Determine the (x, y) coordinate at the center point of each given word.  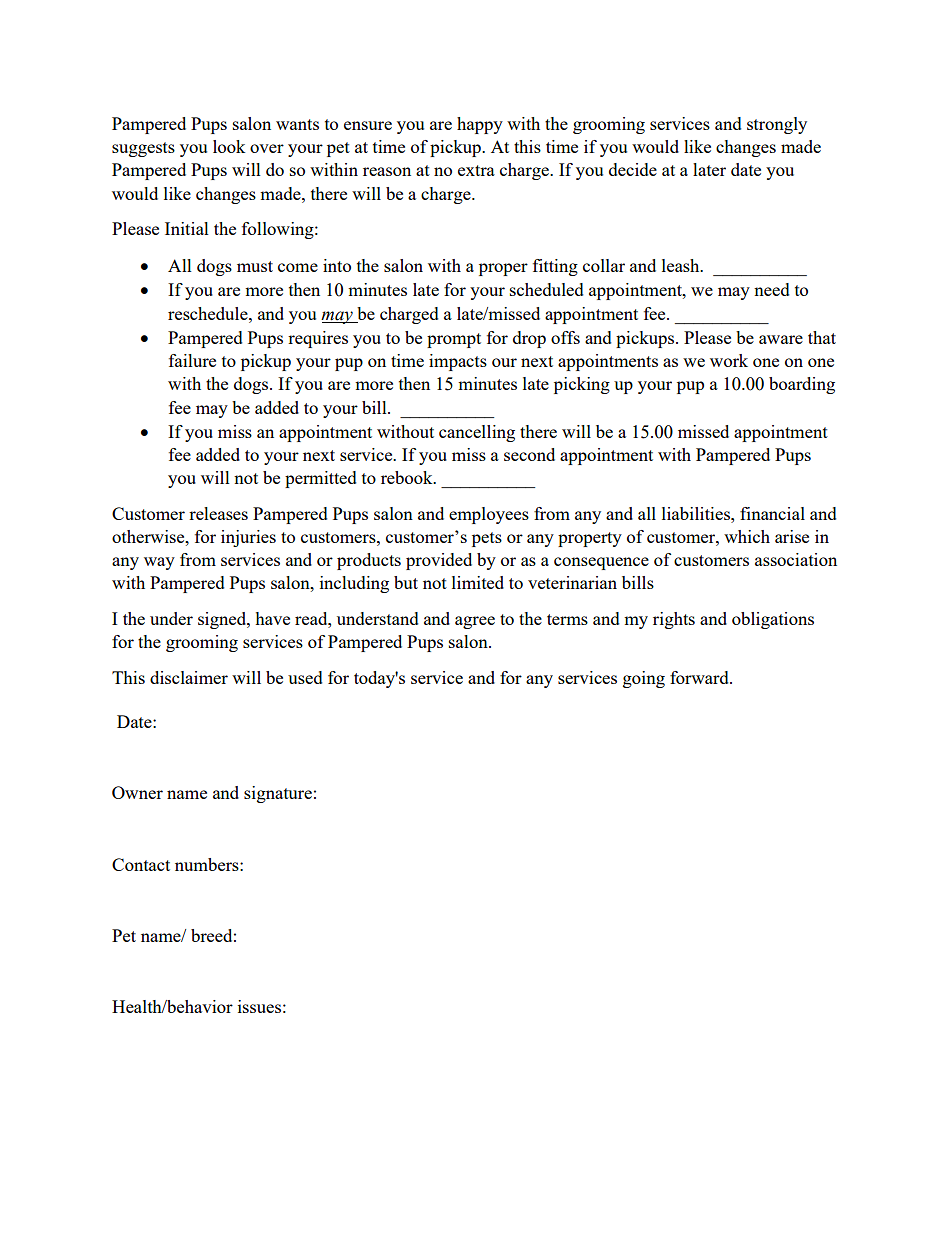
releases (218, 513)
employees (489, 515)
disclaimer (189, 677)
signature (278, 794)
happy (480, 125)
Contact (141, 864)
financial (772, 513)
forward (700, 677)
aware (781, 339)
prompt (454, 340)
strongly (777, 125)
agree (475, 622)
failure (192, 360)
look (229, 146)
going (644, 679)
